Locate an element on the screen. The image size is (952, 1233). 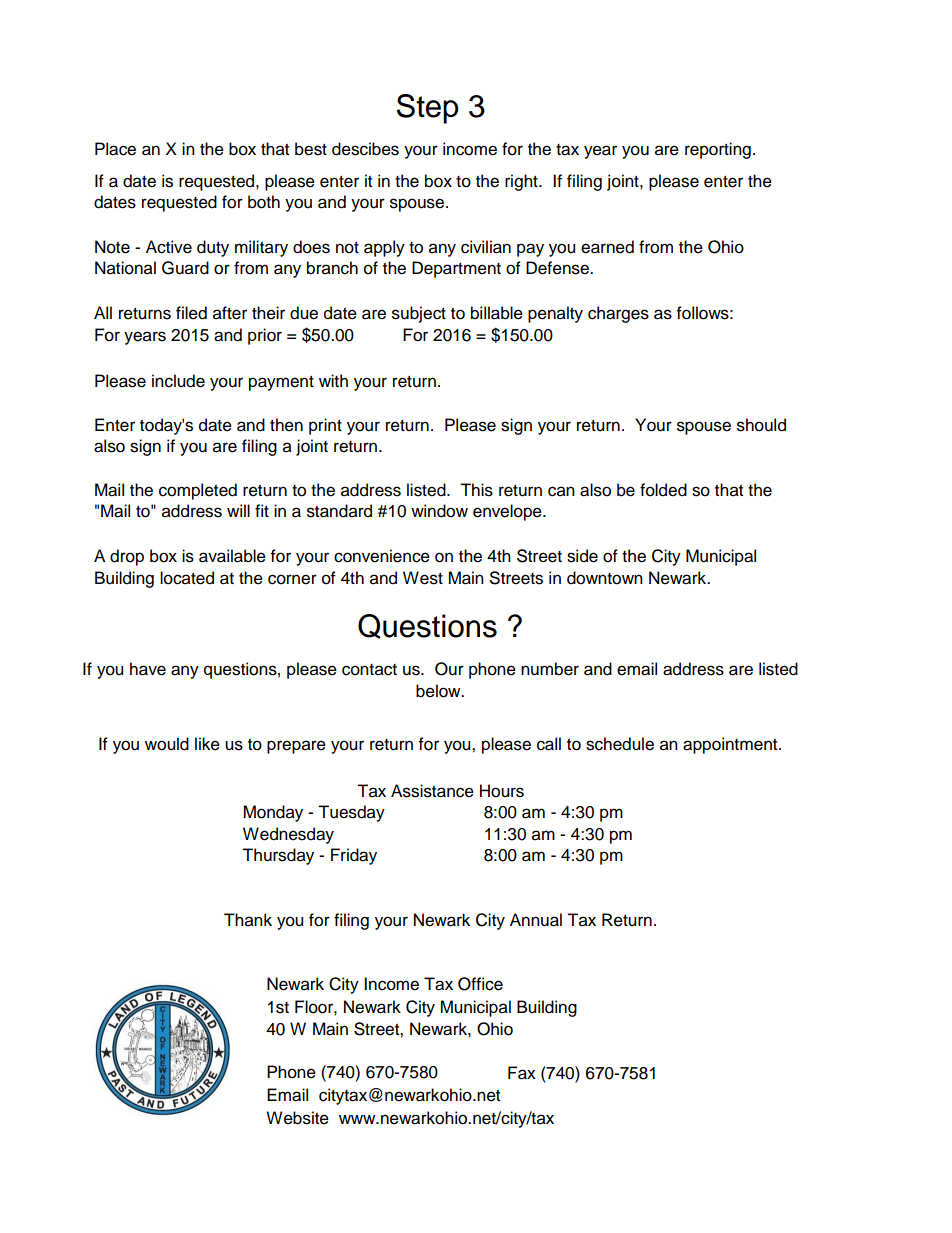
subject is located at coordinates (419, 314).
